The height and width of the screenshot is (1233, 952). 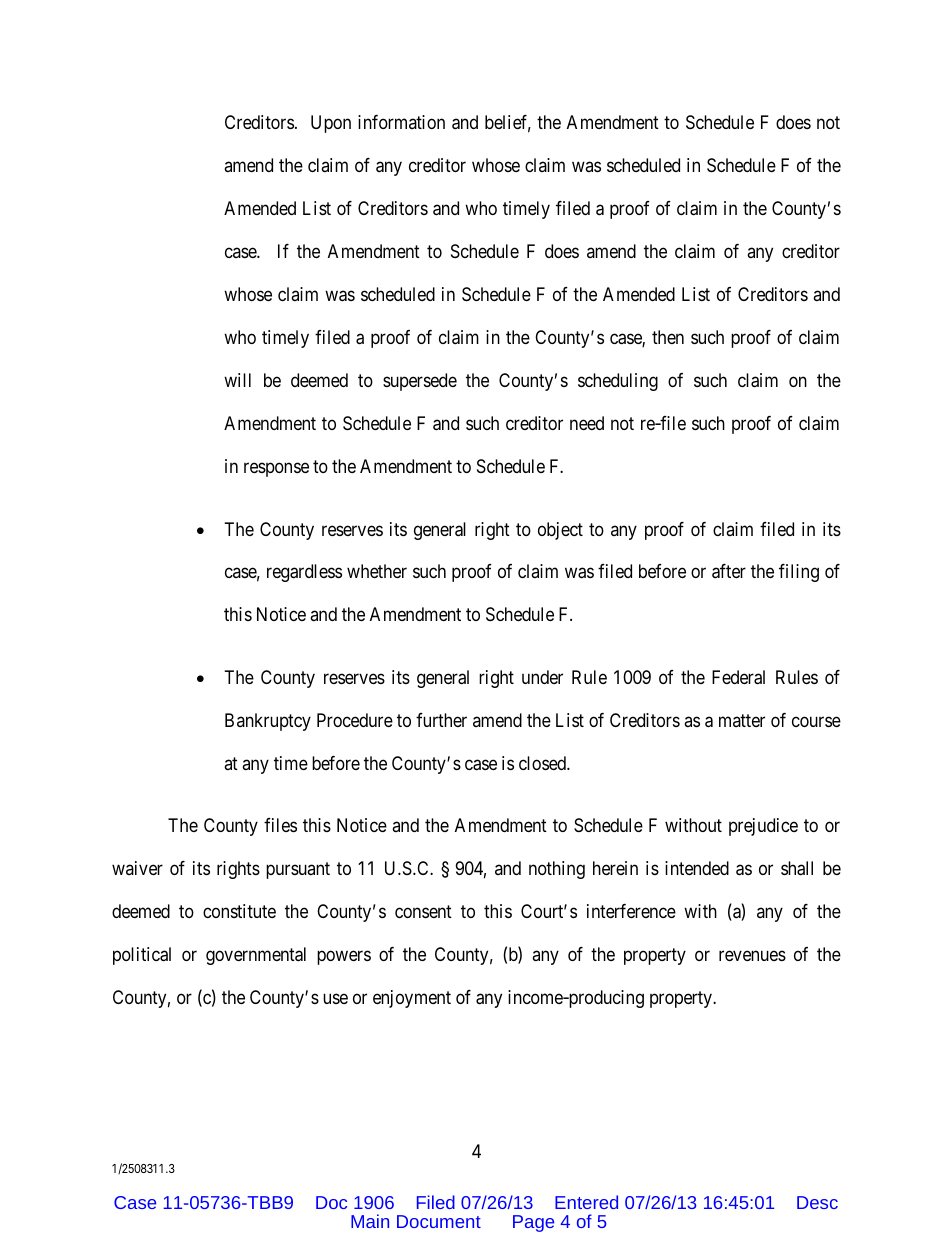 I want to click on prejudice, so click(x=763, y=827).
